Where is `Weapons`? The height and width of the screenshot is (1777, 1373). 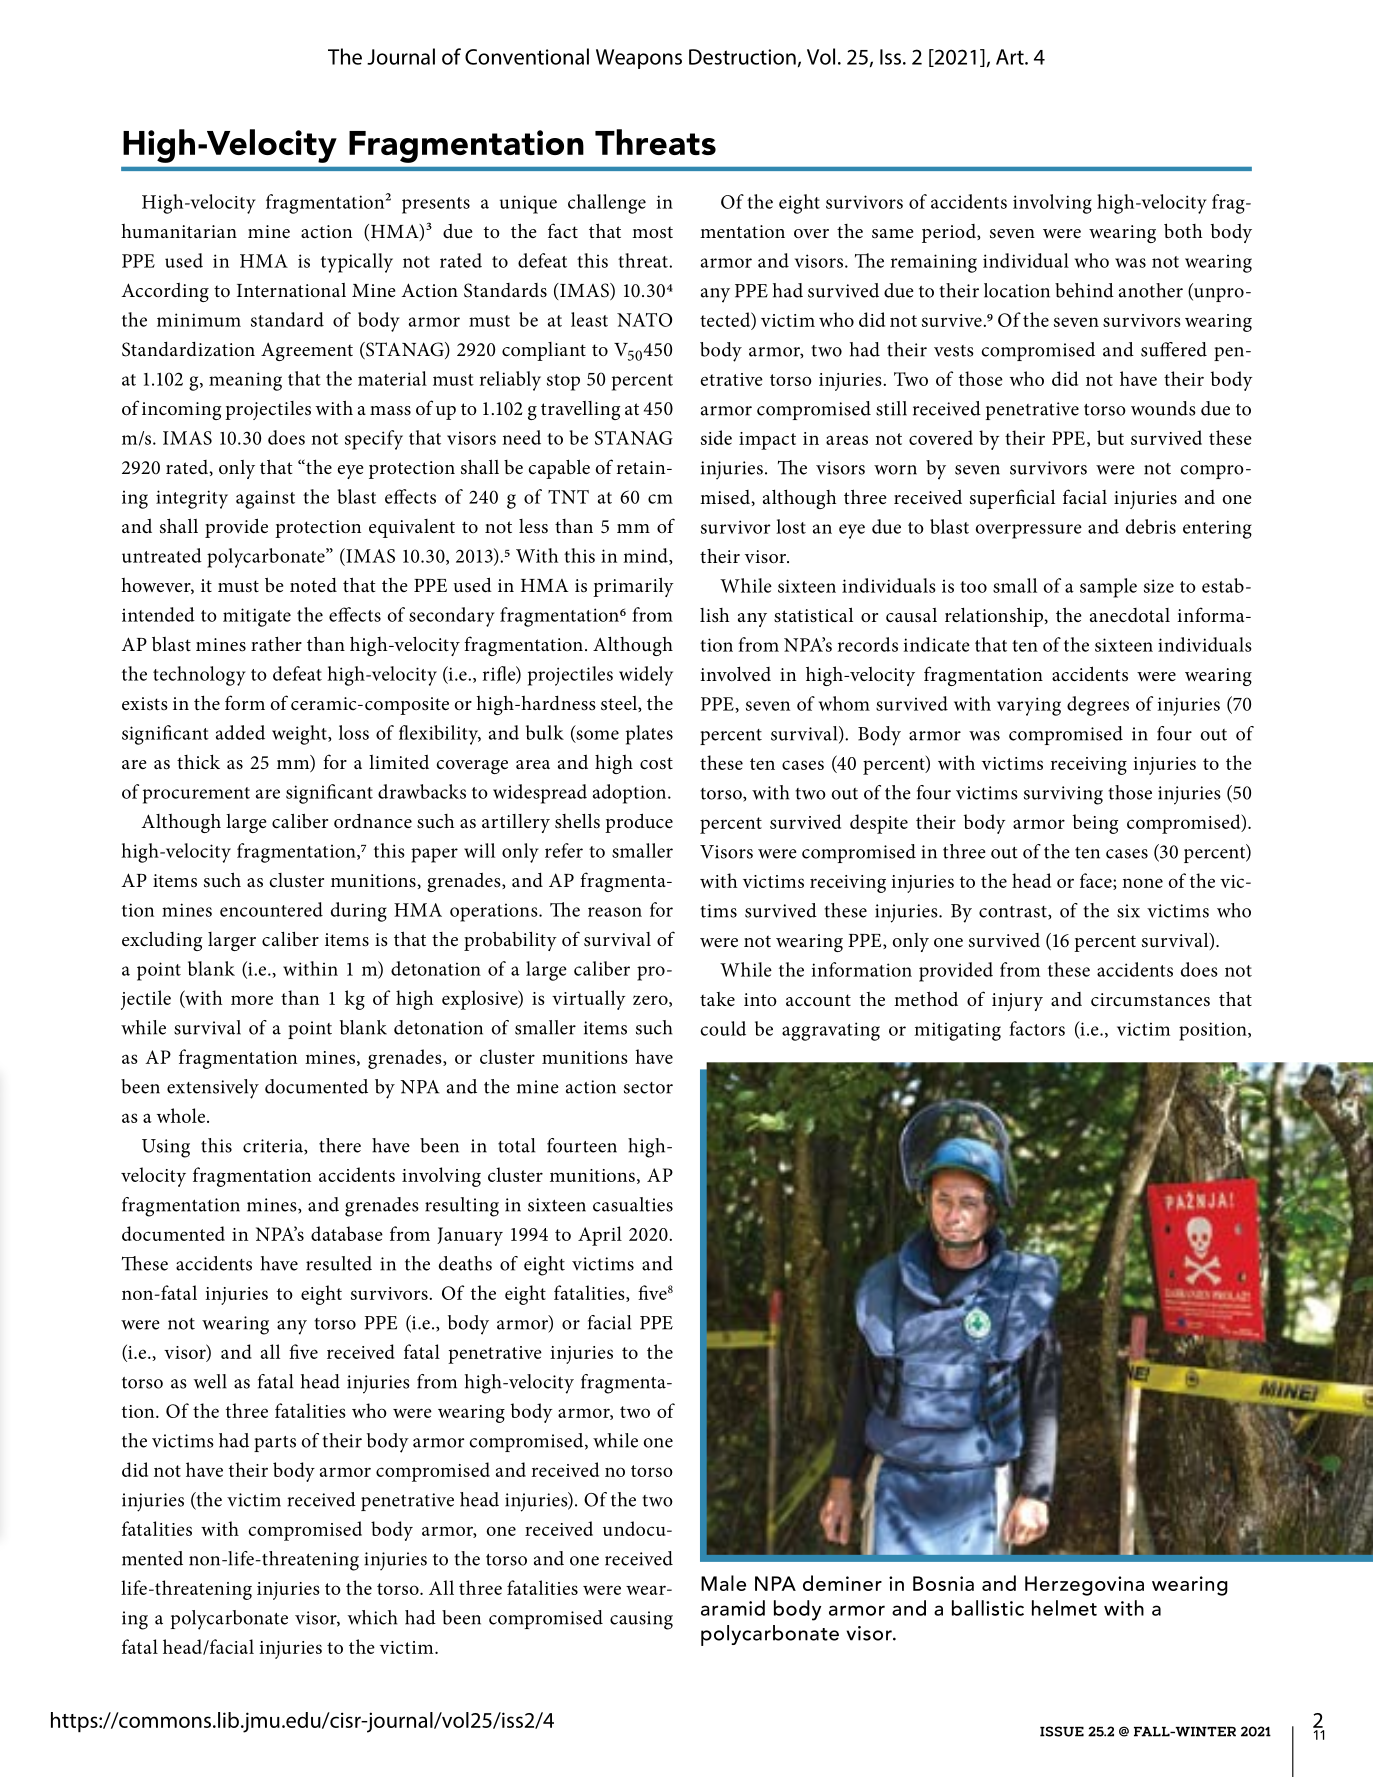 Weapons is located at coordinates (639, 59).
